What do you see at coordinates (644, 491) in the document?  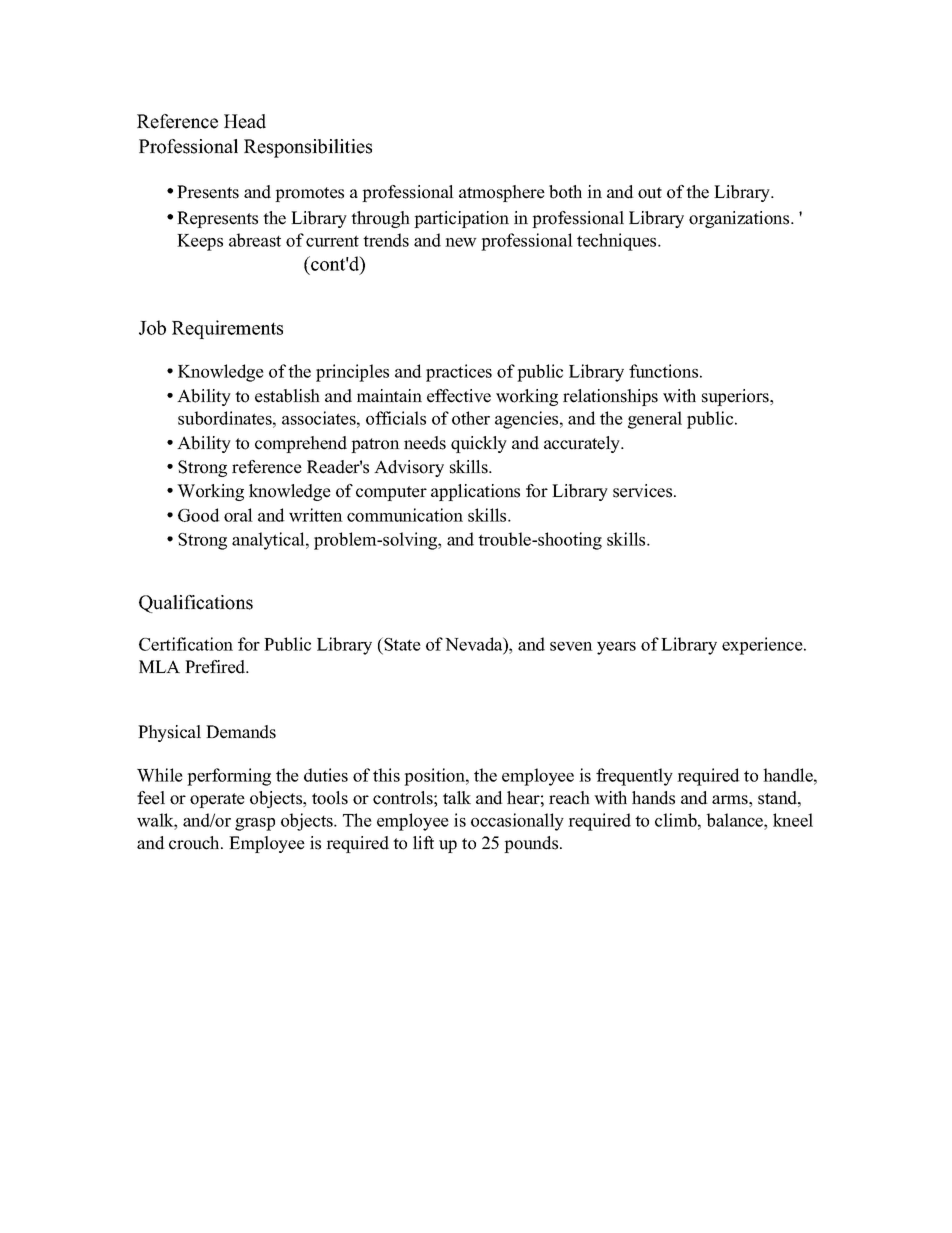 I see `services` at bounding box center [644, 491].
